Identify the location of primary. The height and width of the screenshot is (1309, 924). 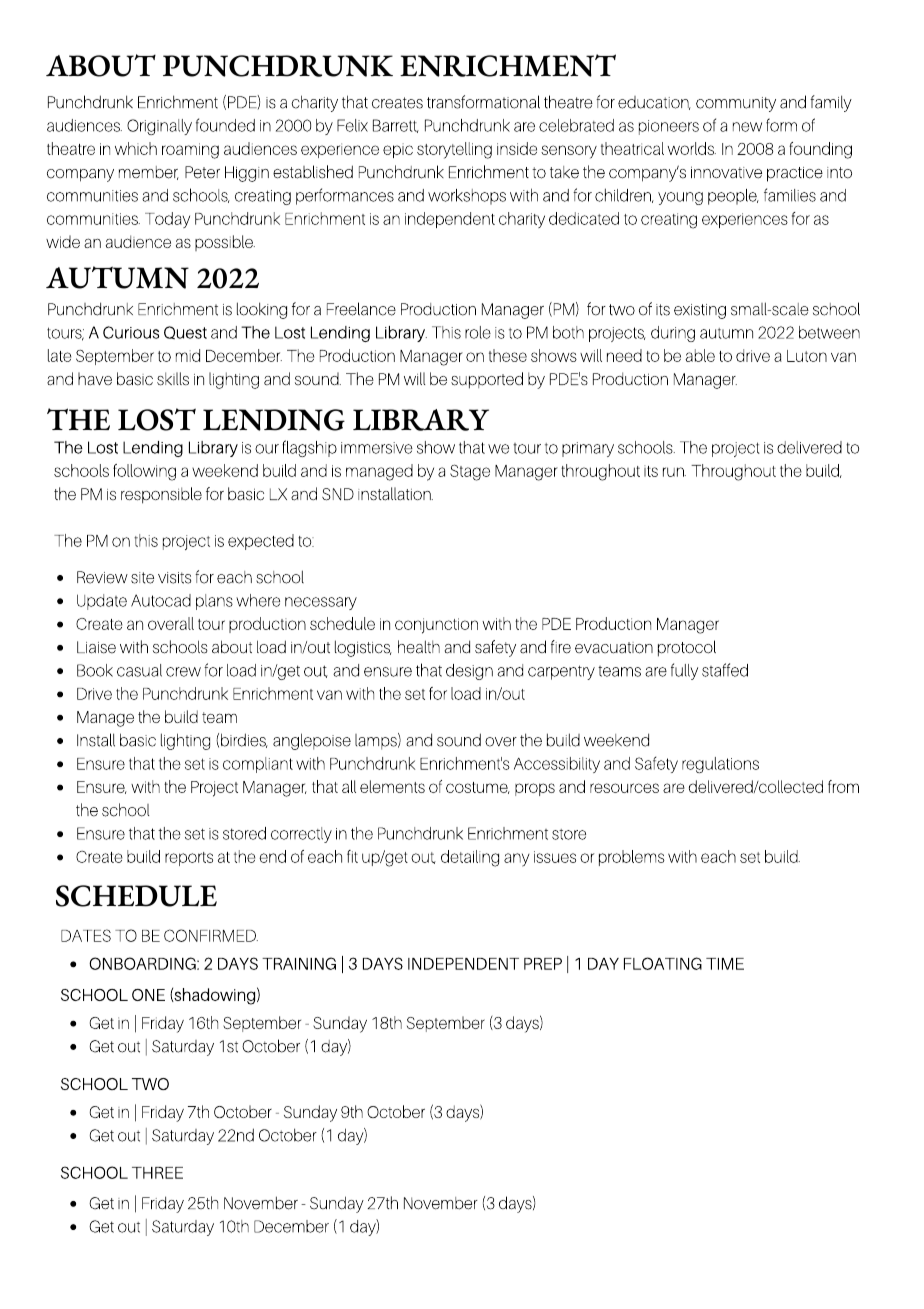
(588, 449).
